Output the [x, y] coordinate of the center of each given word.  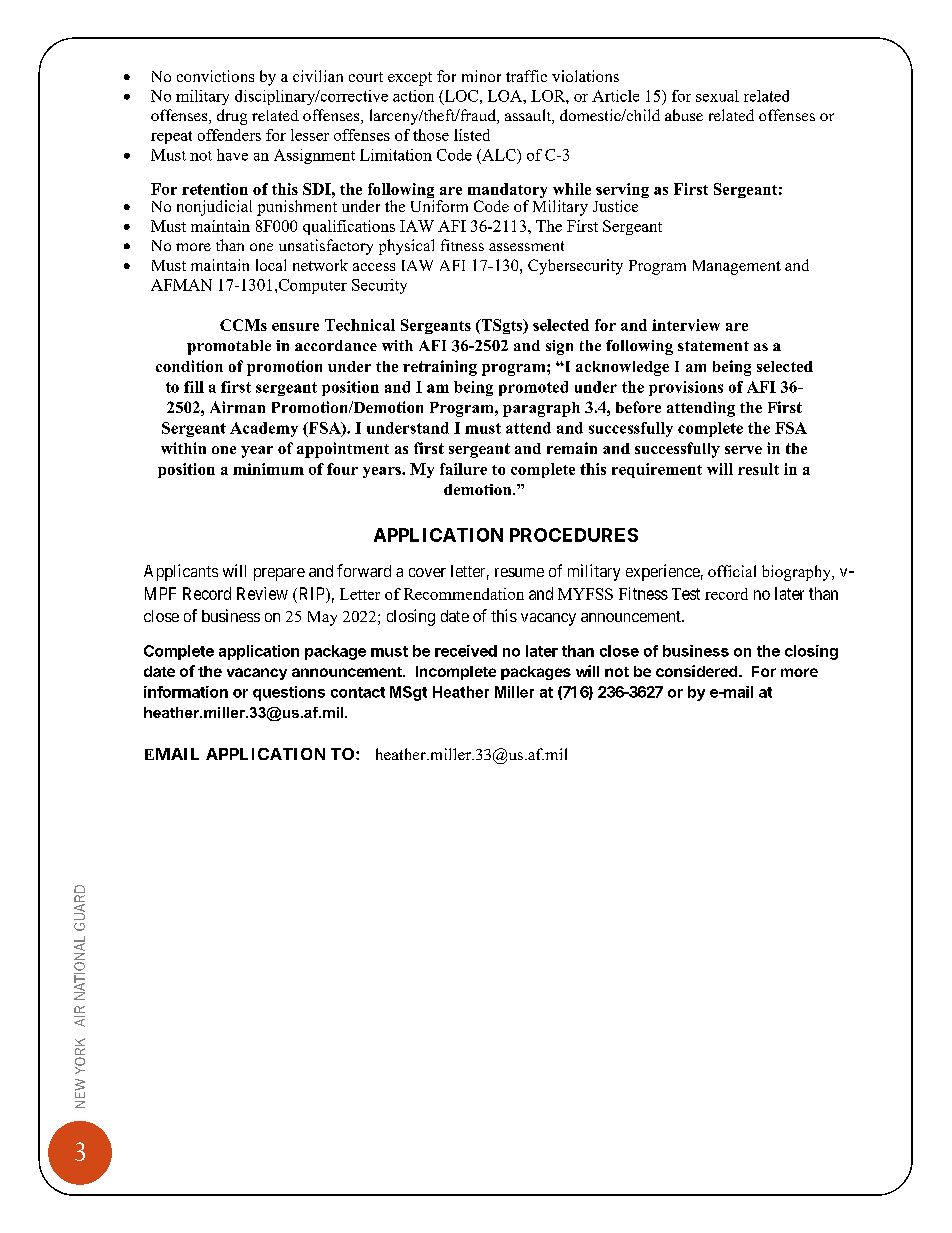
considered [698, 671]
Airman [237, 407]
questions [289, 693]
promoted [533, 388]
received [466, 651]
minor [481, 76]
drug [232, 117]
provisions [686, 388]
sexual [717, 96]
